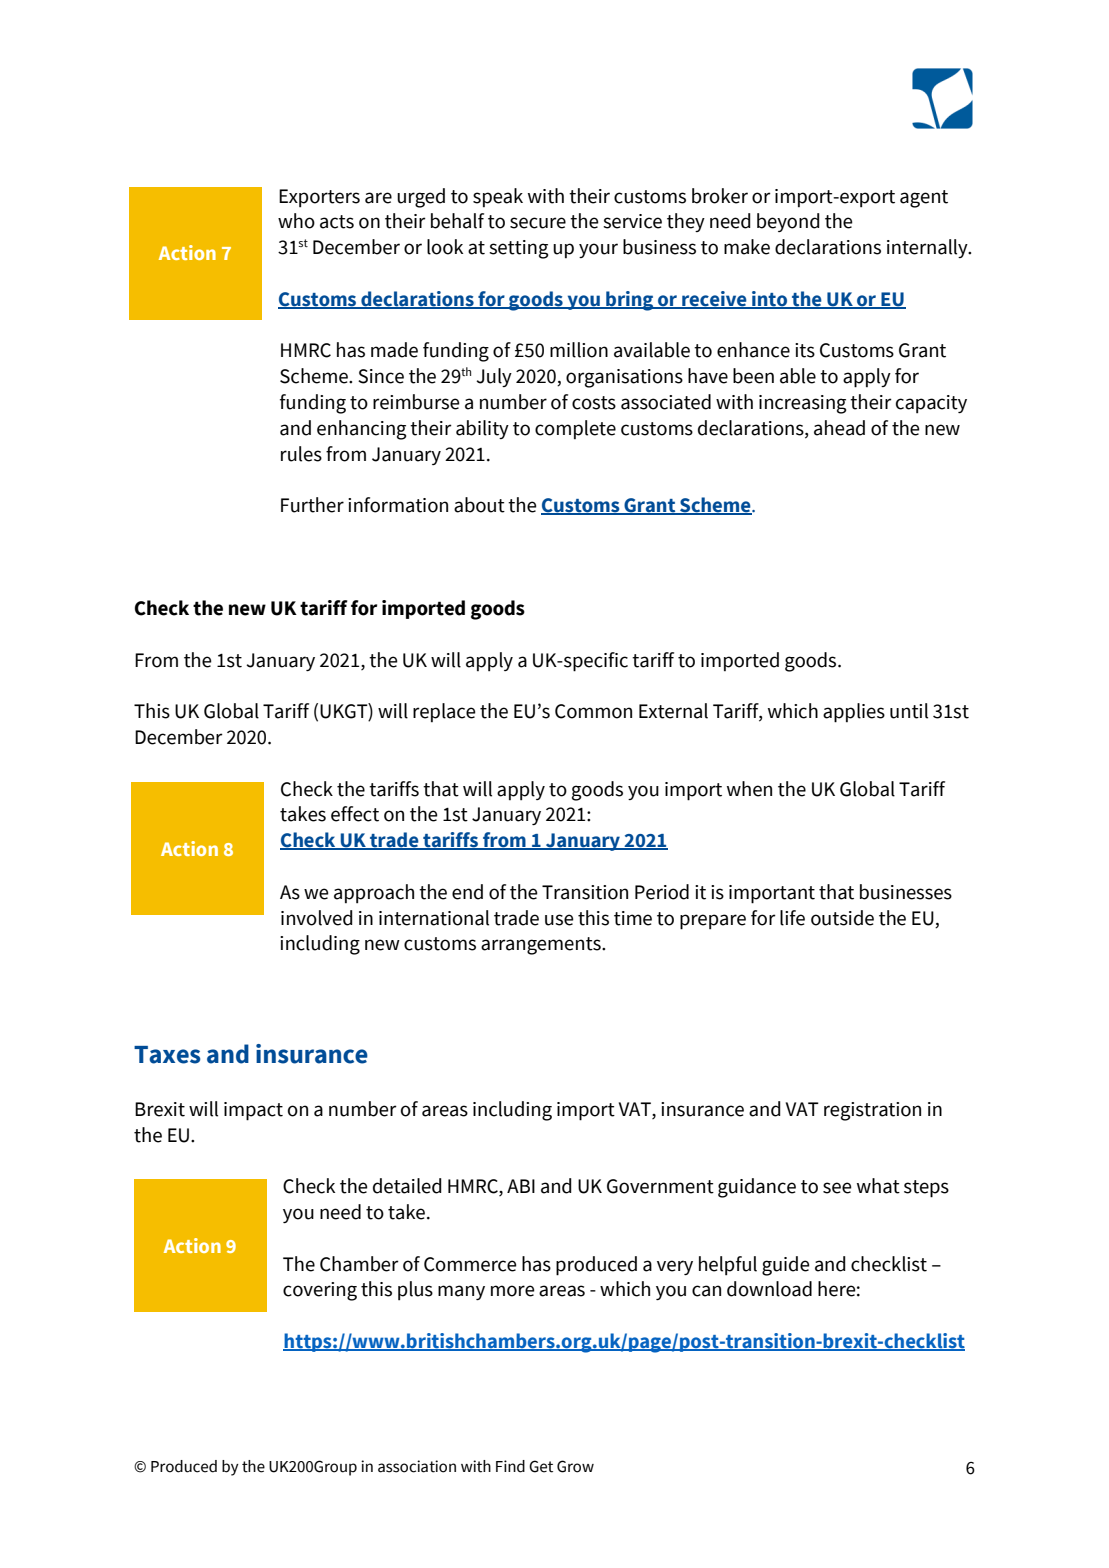 This screenshot has width=1109, height=1568. I want to click on beyond, so click(788, 222).
